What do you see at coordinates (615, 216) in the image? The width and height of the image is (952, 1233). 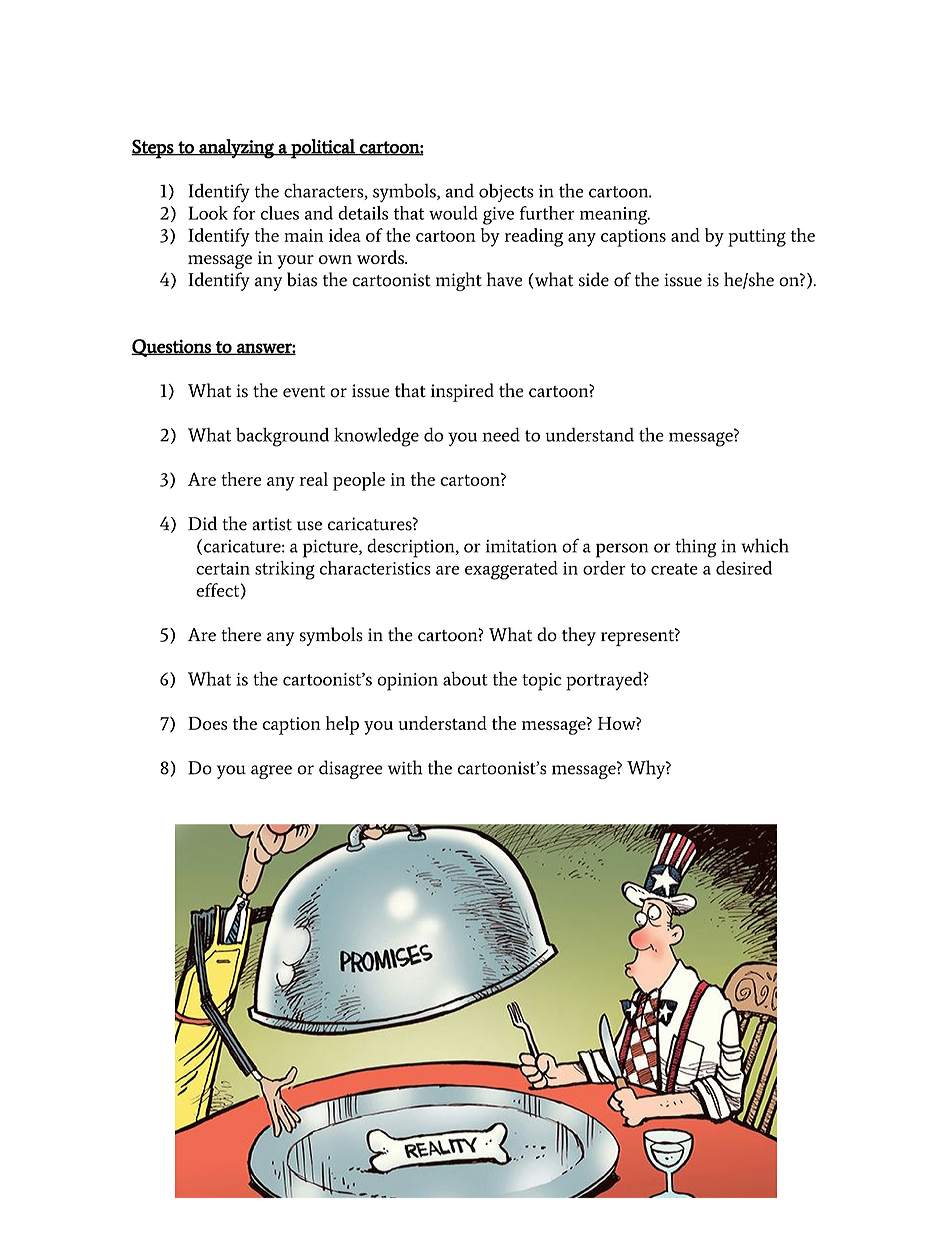 I see `meaning` at bounding box center [615, 216].
